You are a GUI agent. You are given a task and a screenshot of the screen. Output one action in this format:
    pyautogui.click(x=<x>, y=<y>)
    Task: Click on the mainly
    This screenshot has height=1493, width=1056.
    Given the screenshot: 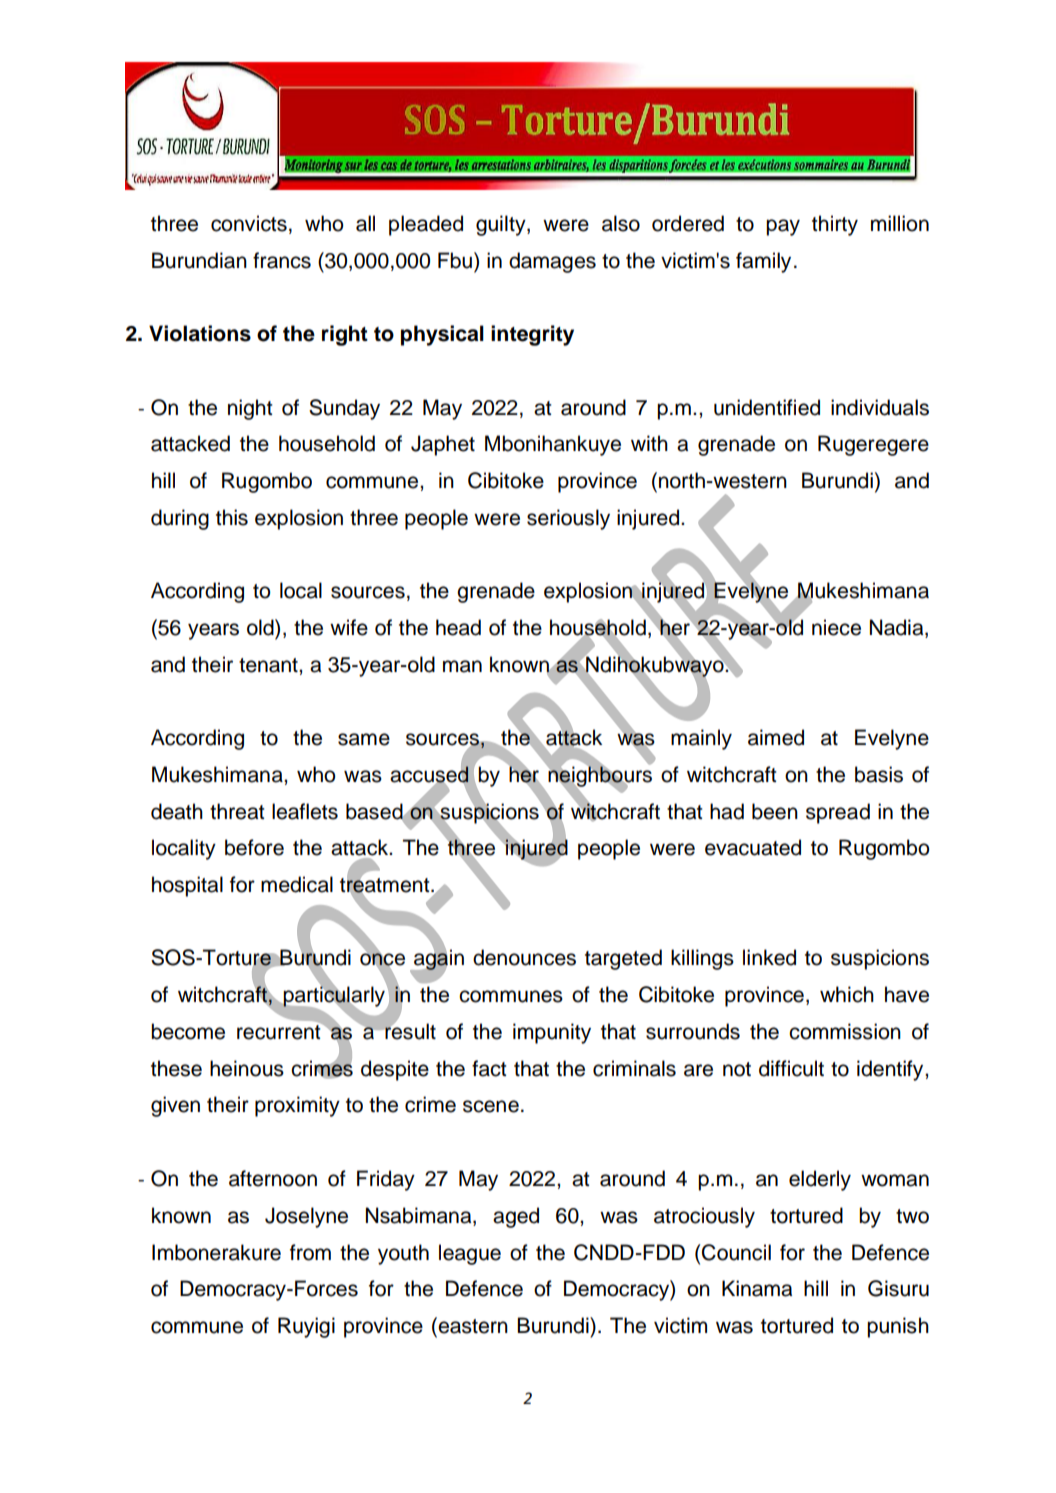 What is the action you would take?
    pyautogui.click(x=701, y=739)
